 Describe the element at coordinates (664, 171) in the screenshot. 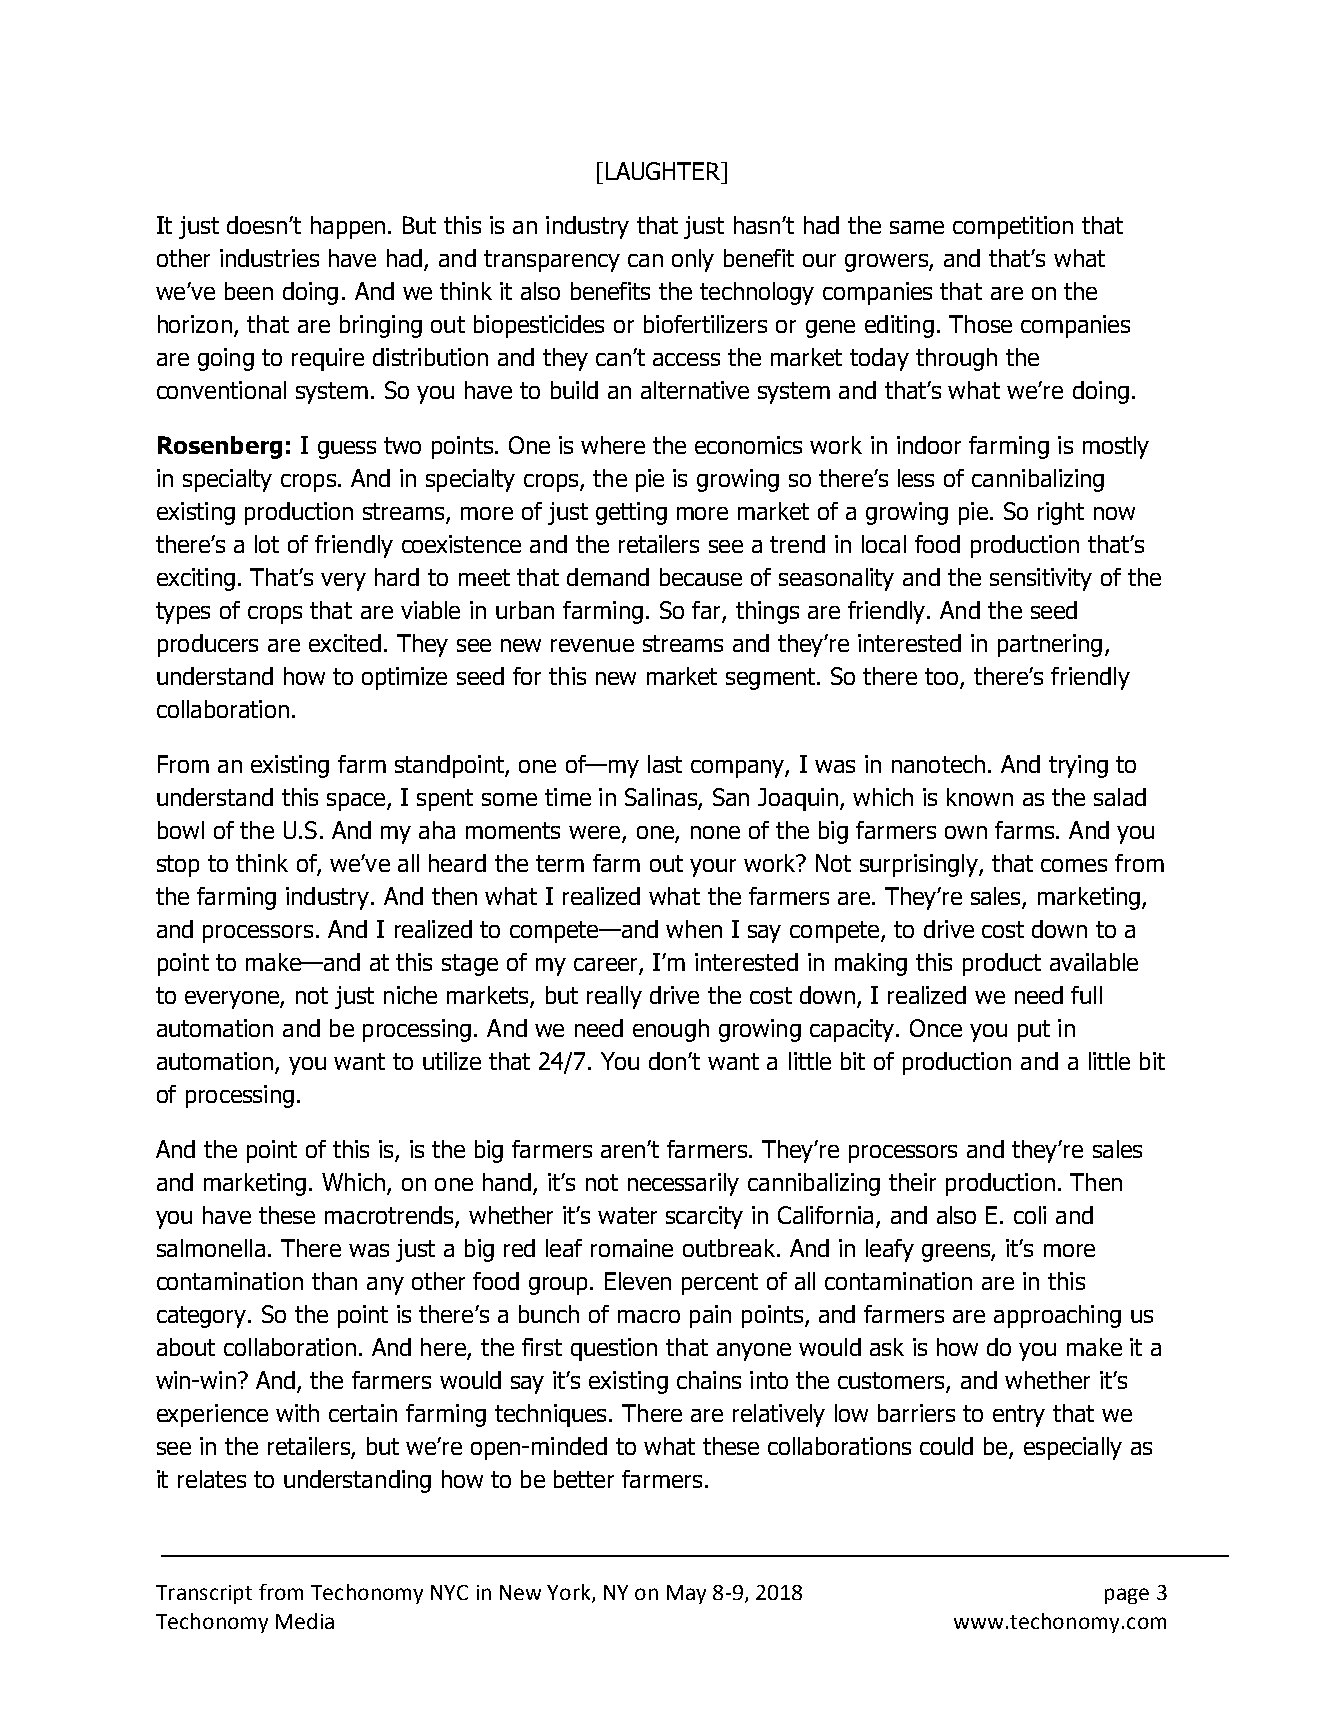

I see `LAUGHTER` at that location.
